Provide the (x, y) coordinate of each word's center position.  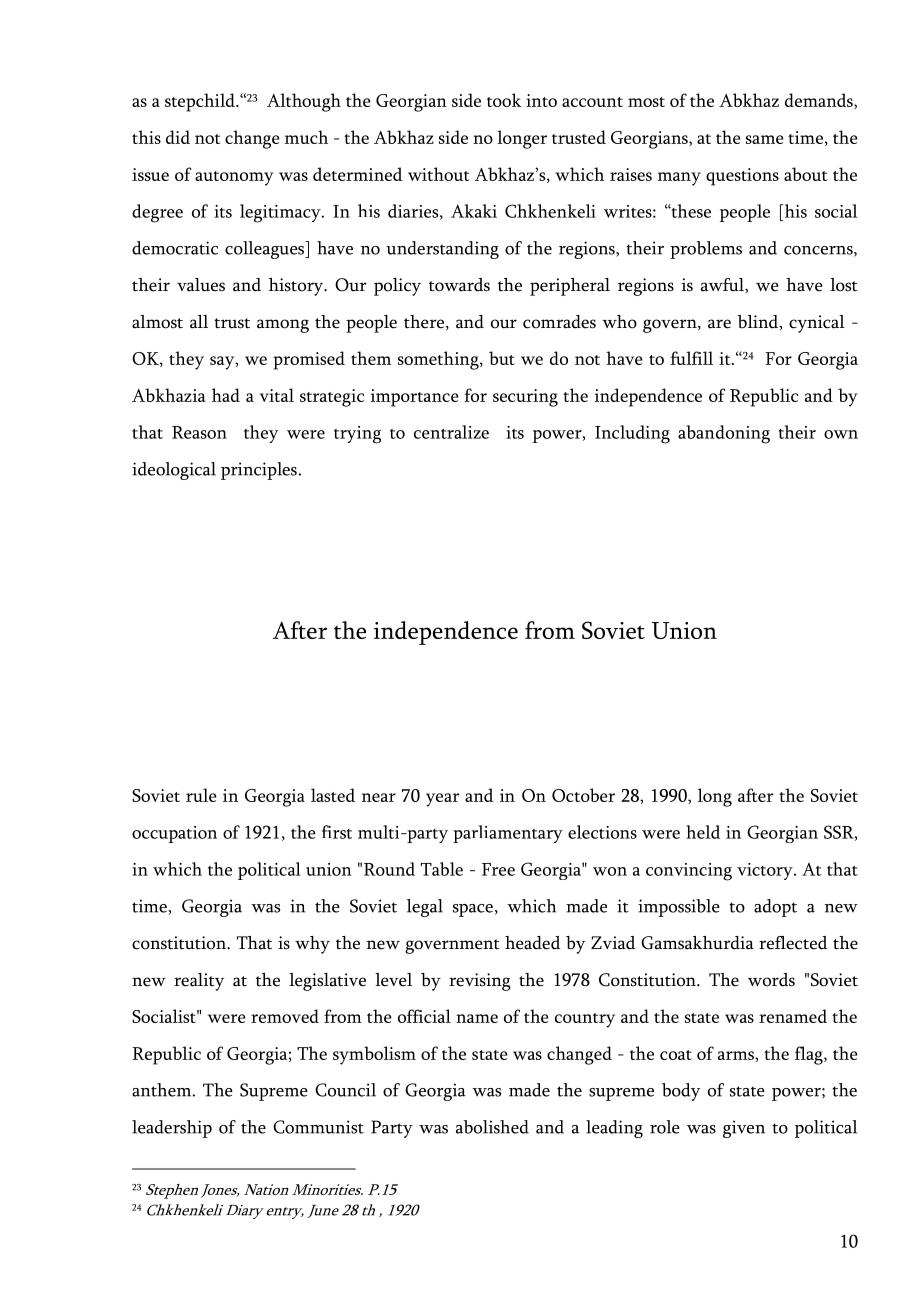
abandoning (724, 434)
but (502, 358)
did (178, 137)
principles (260, 471)
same (765, 139)
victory (766, 871)
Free (498, 869)
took (504, 100)
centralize (451, 432)
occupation (174, 834)
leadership (172, 1129)
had (226, 395)
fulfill (691, 358)
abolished (492, 1127)
